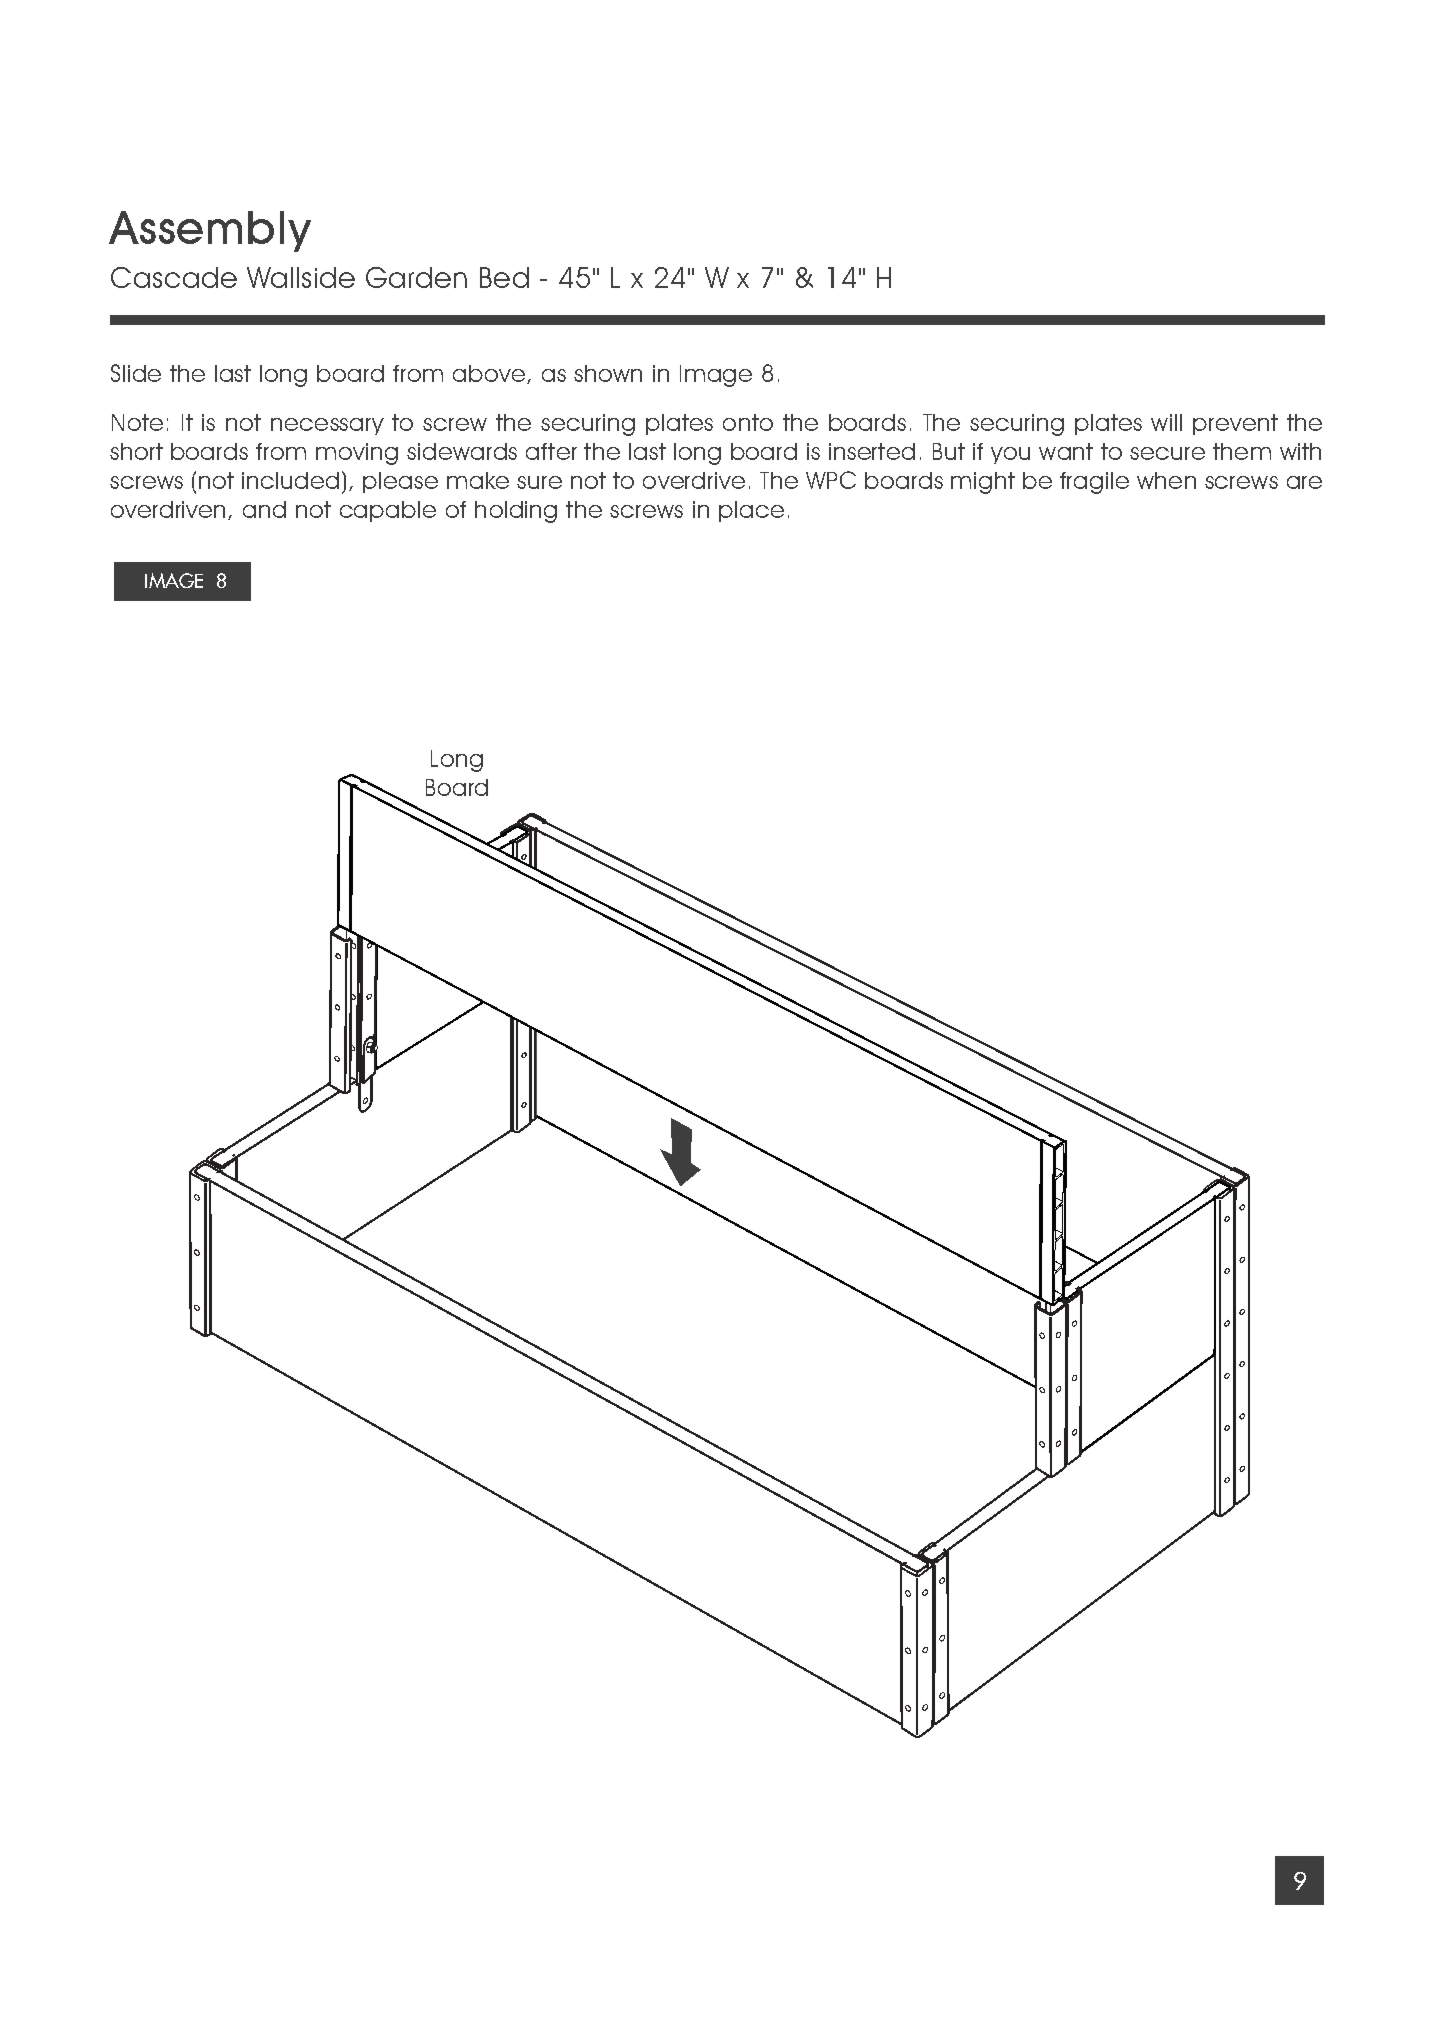  What do you see at coordinates (751, 511) in the page?
I see `place` at bounding box center [751, 511].
